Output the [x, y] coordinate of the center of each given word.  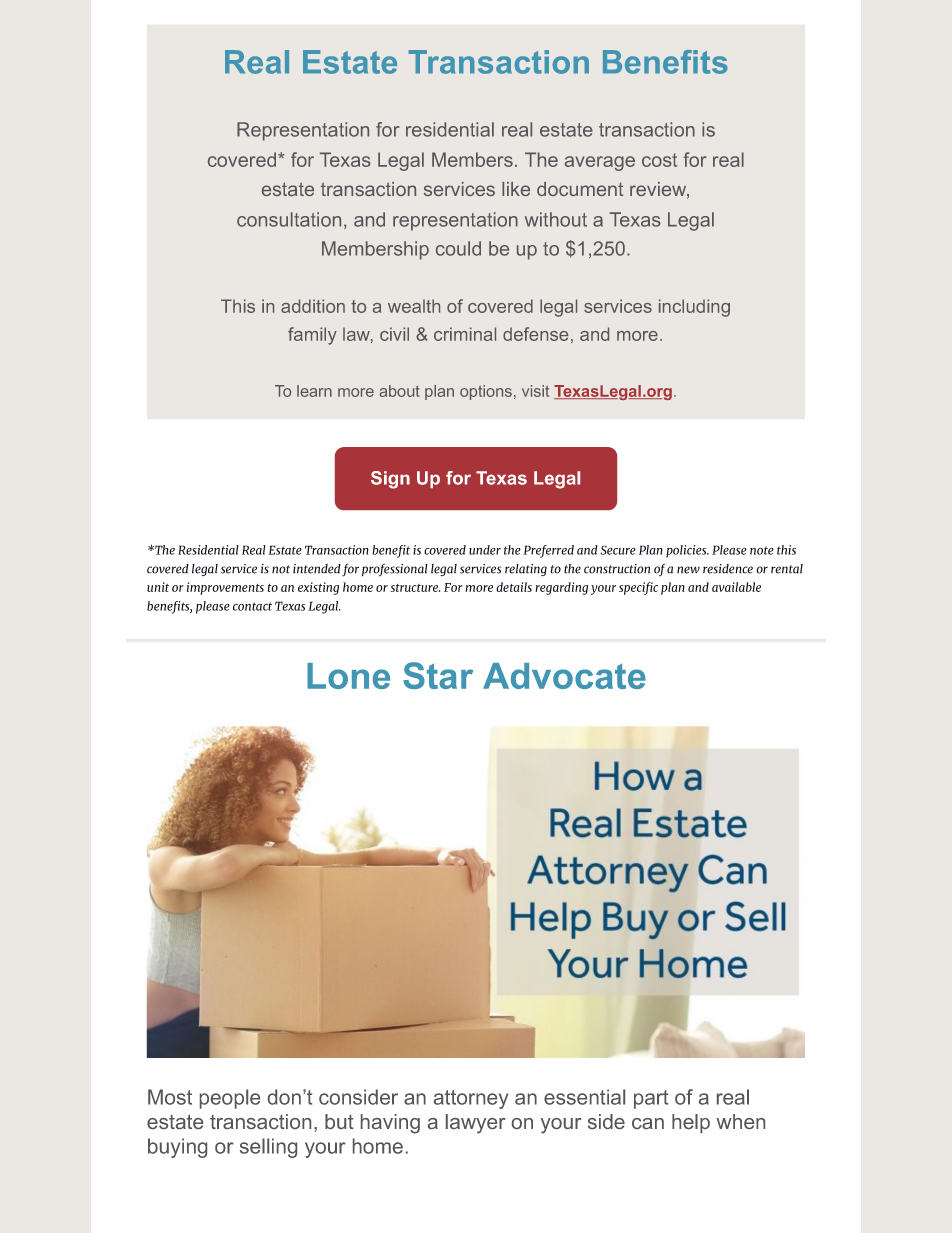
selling [268, 1148]
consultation [289, 219]
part [651, 1099]
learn [314, 391]
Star [438, 675]
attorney [471, 1099]
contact [252, 606]
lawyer [476, 1124]
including [694, 308]
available [736, 587]
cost [659, 160]
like [516, 189]
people [230, 1099]
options [486, 392]
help [691, 1123]
